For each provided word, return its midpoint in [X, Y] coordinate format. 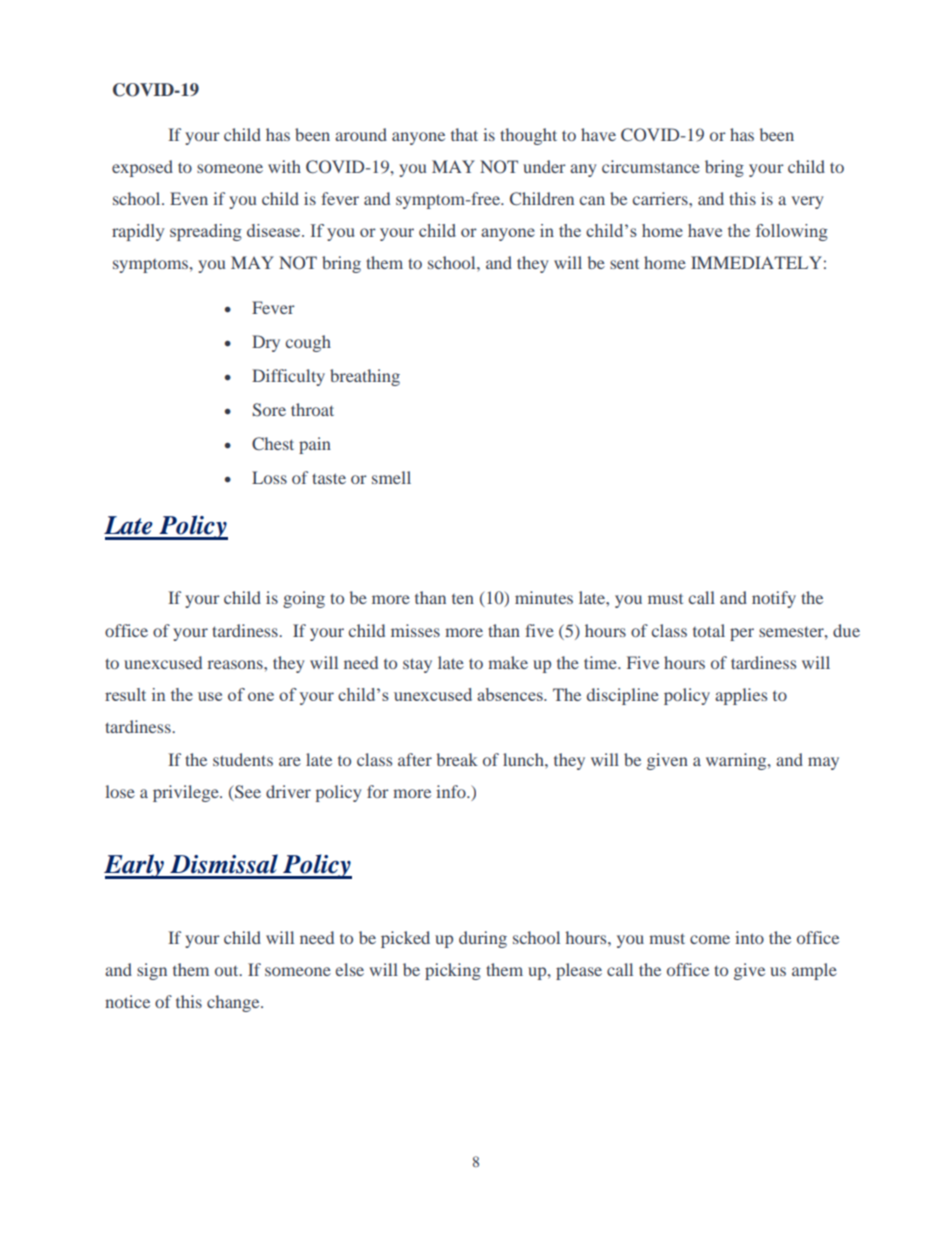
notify [774, 599]
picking [453, 971]
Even [189, 198]
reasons [236, 664]
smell [391, 477]
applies [741, 696]
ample [814, 971]
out [228, 970]
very [807, 202]
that [464, 134]
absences [511, 694]
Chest [273, 443]
